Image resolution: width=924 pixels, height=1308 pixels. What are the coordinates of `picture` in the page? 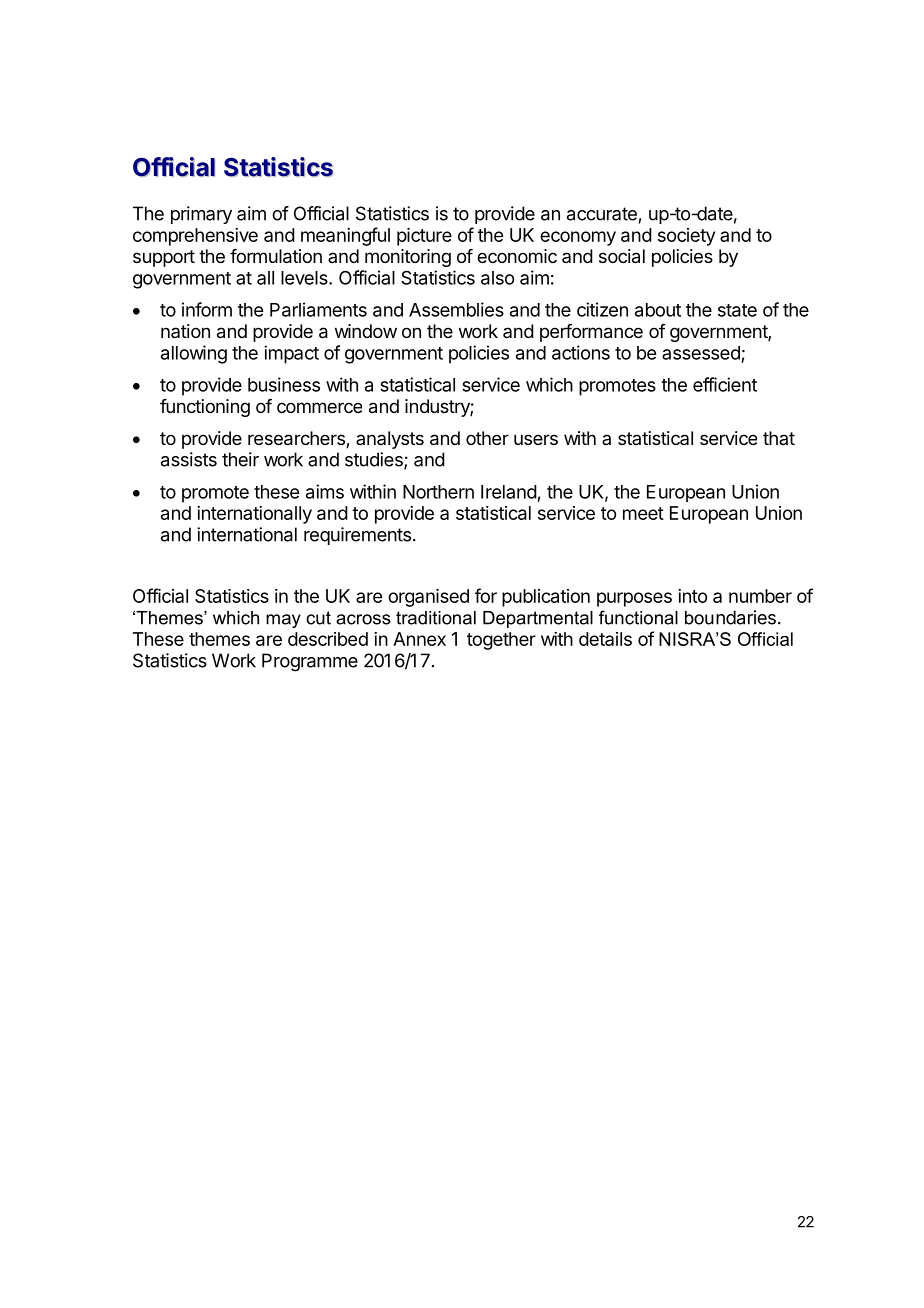 It's located at (424, 237).
